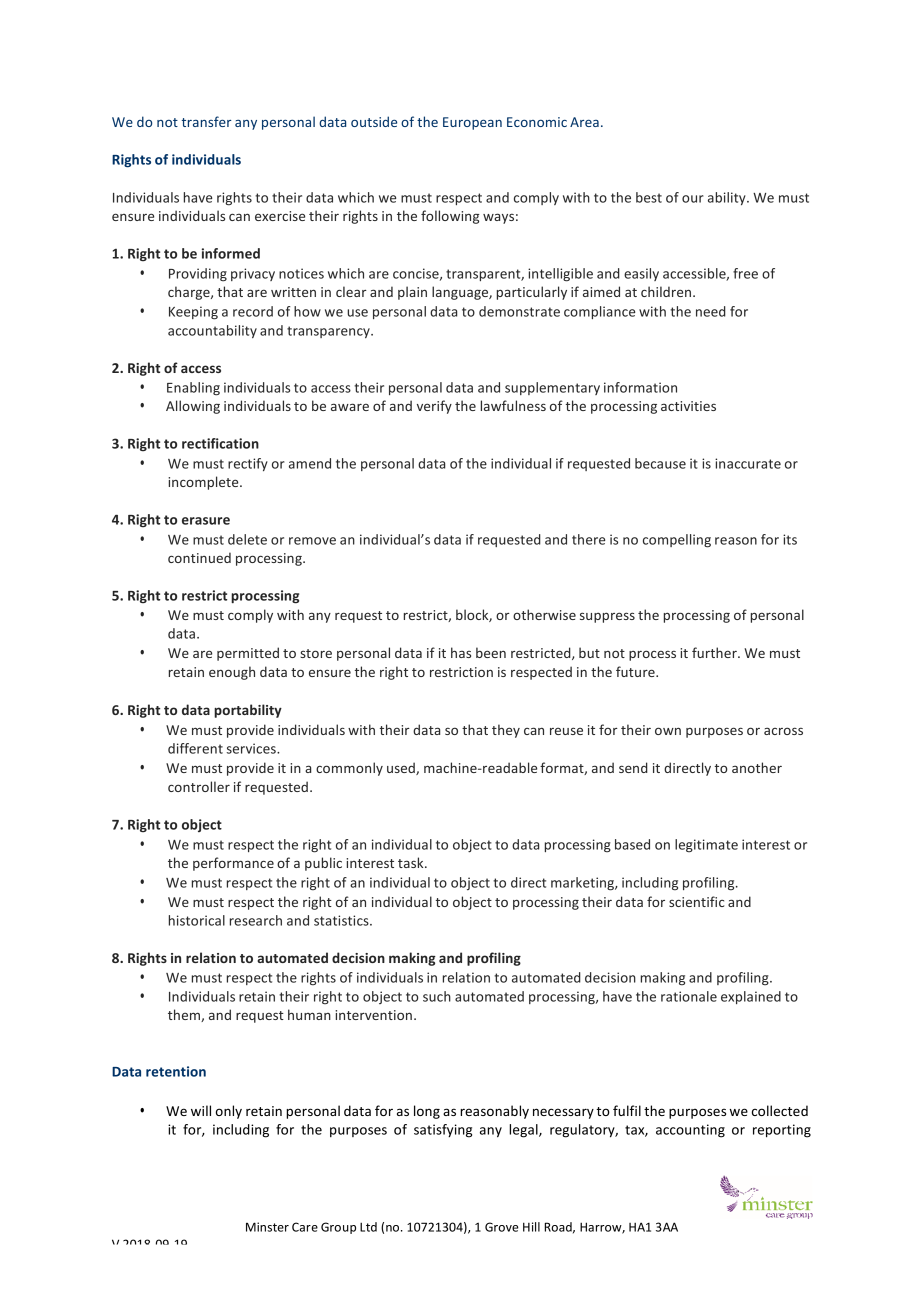 The width and height of the image is (924, 1308). I want to click on further, so click(715, 652).
